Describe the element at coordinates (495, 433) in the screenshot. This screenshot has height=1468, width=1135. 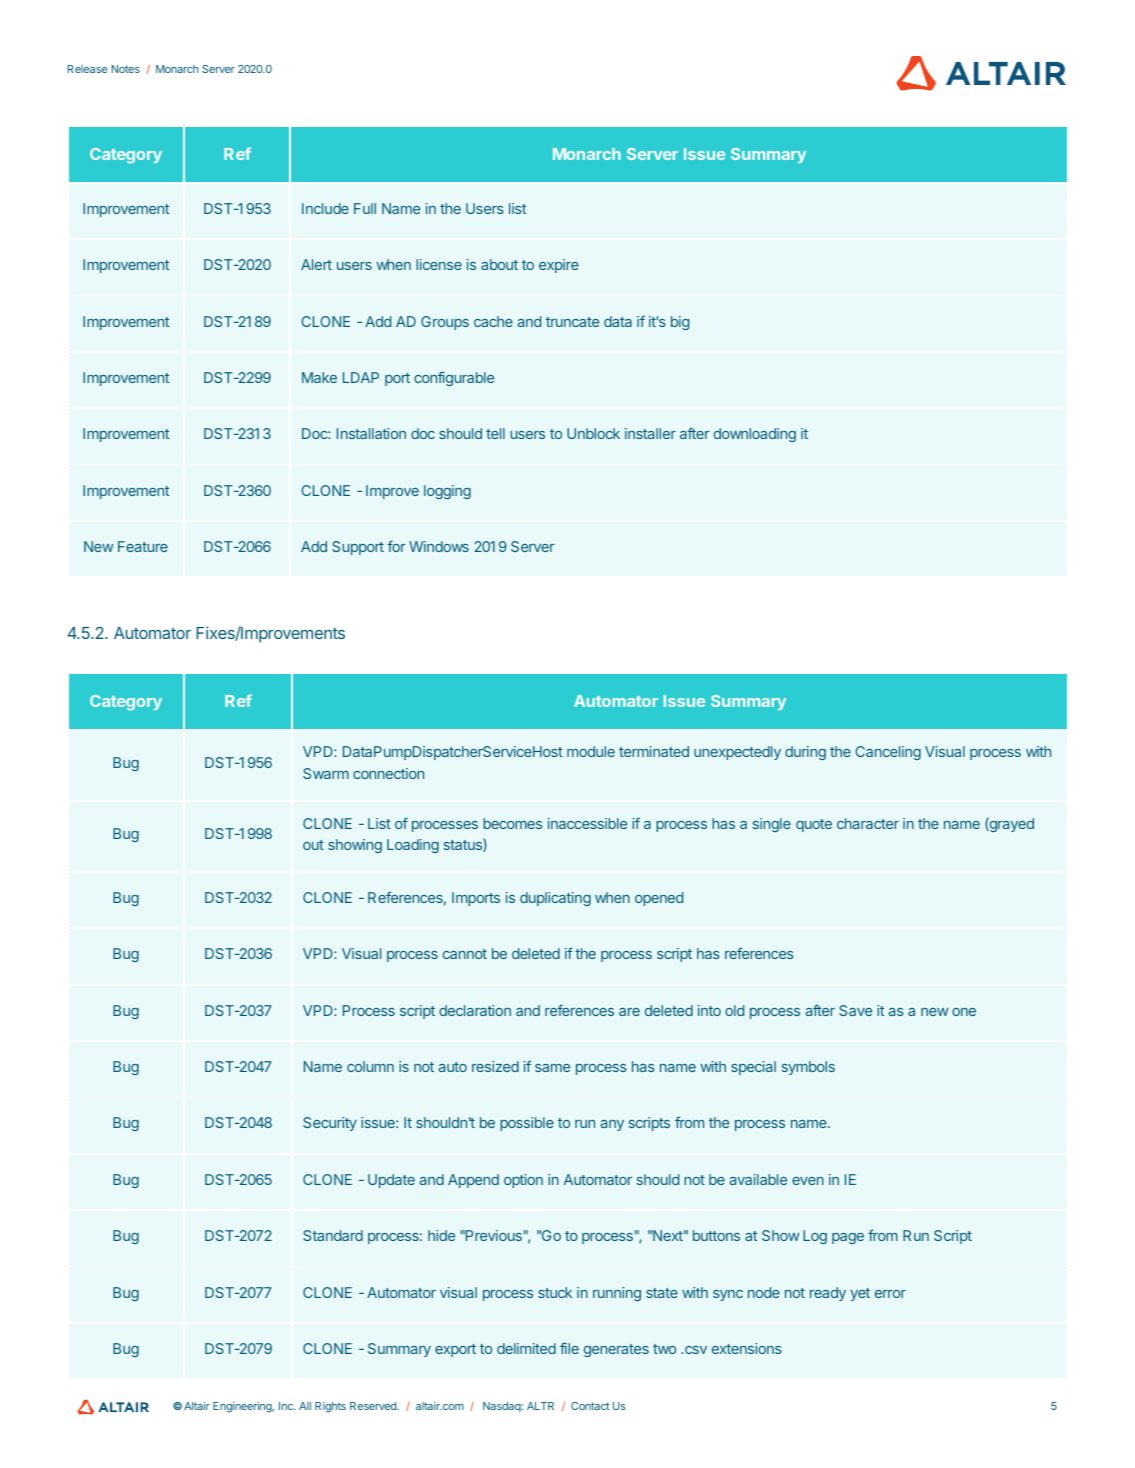
I see `tell` at that location.
